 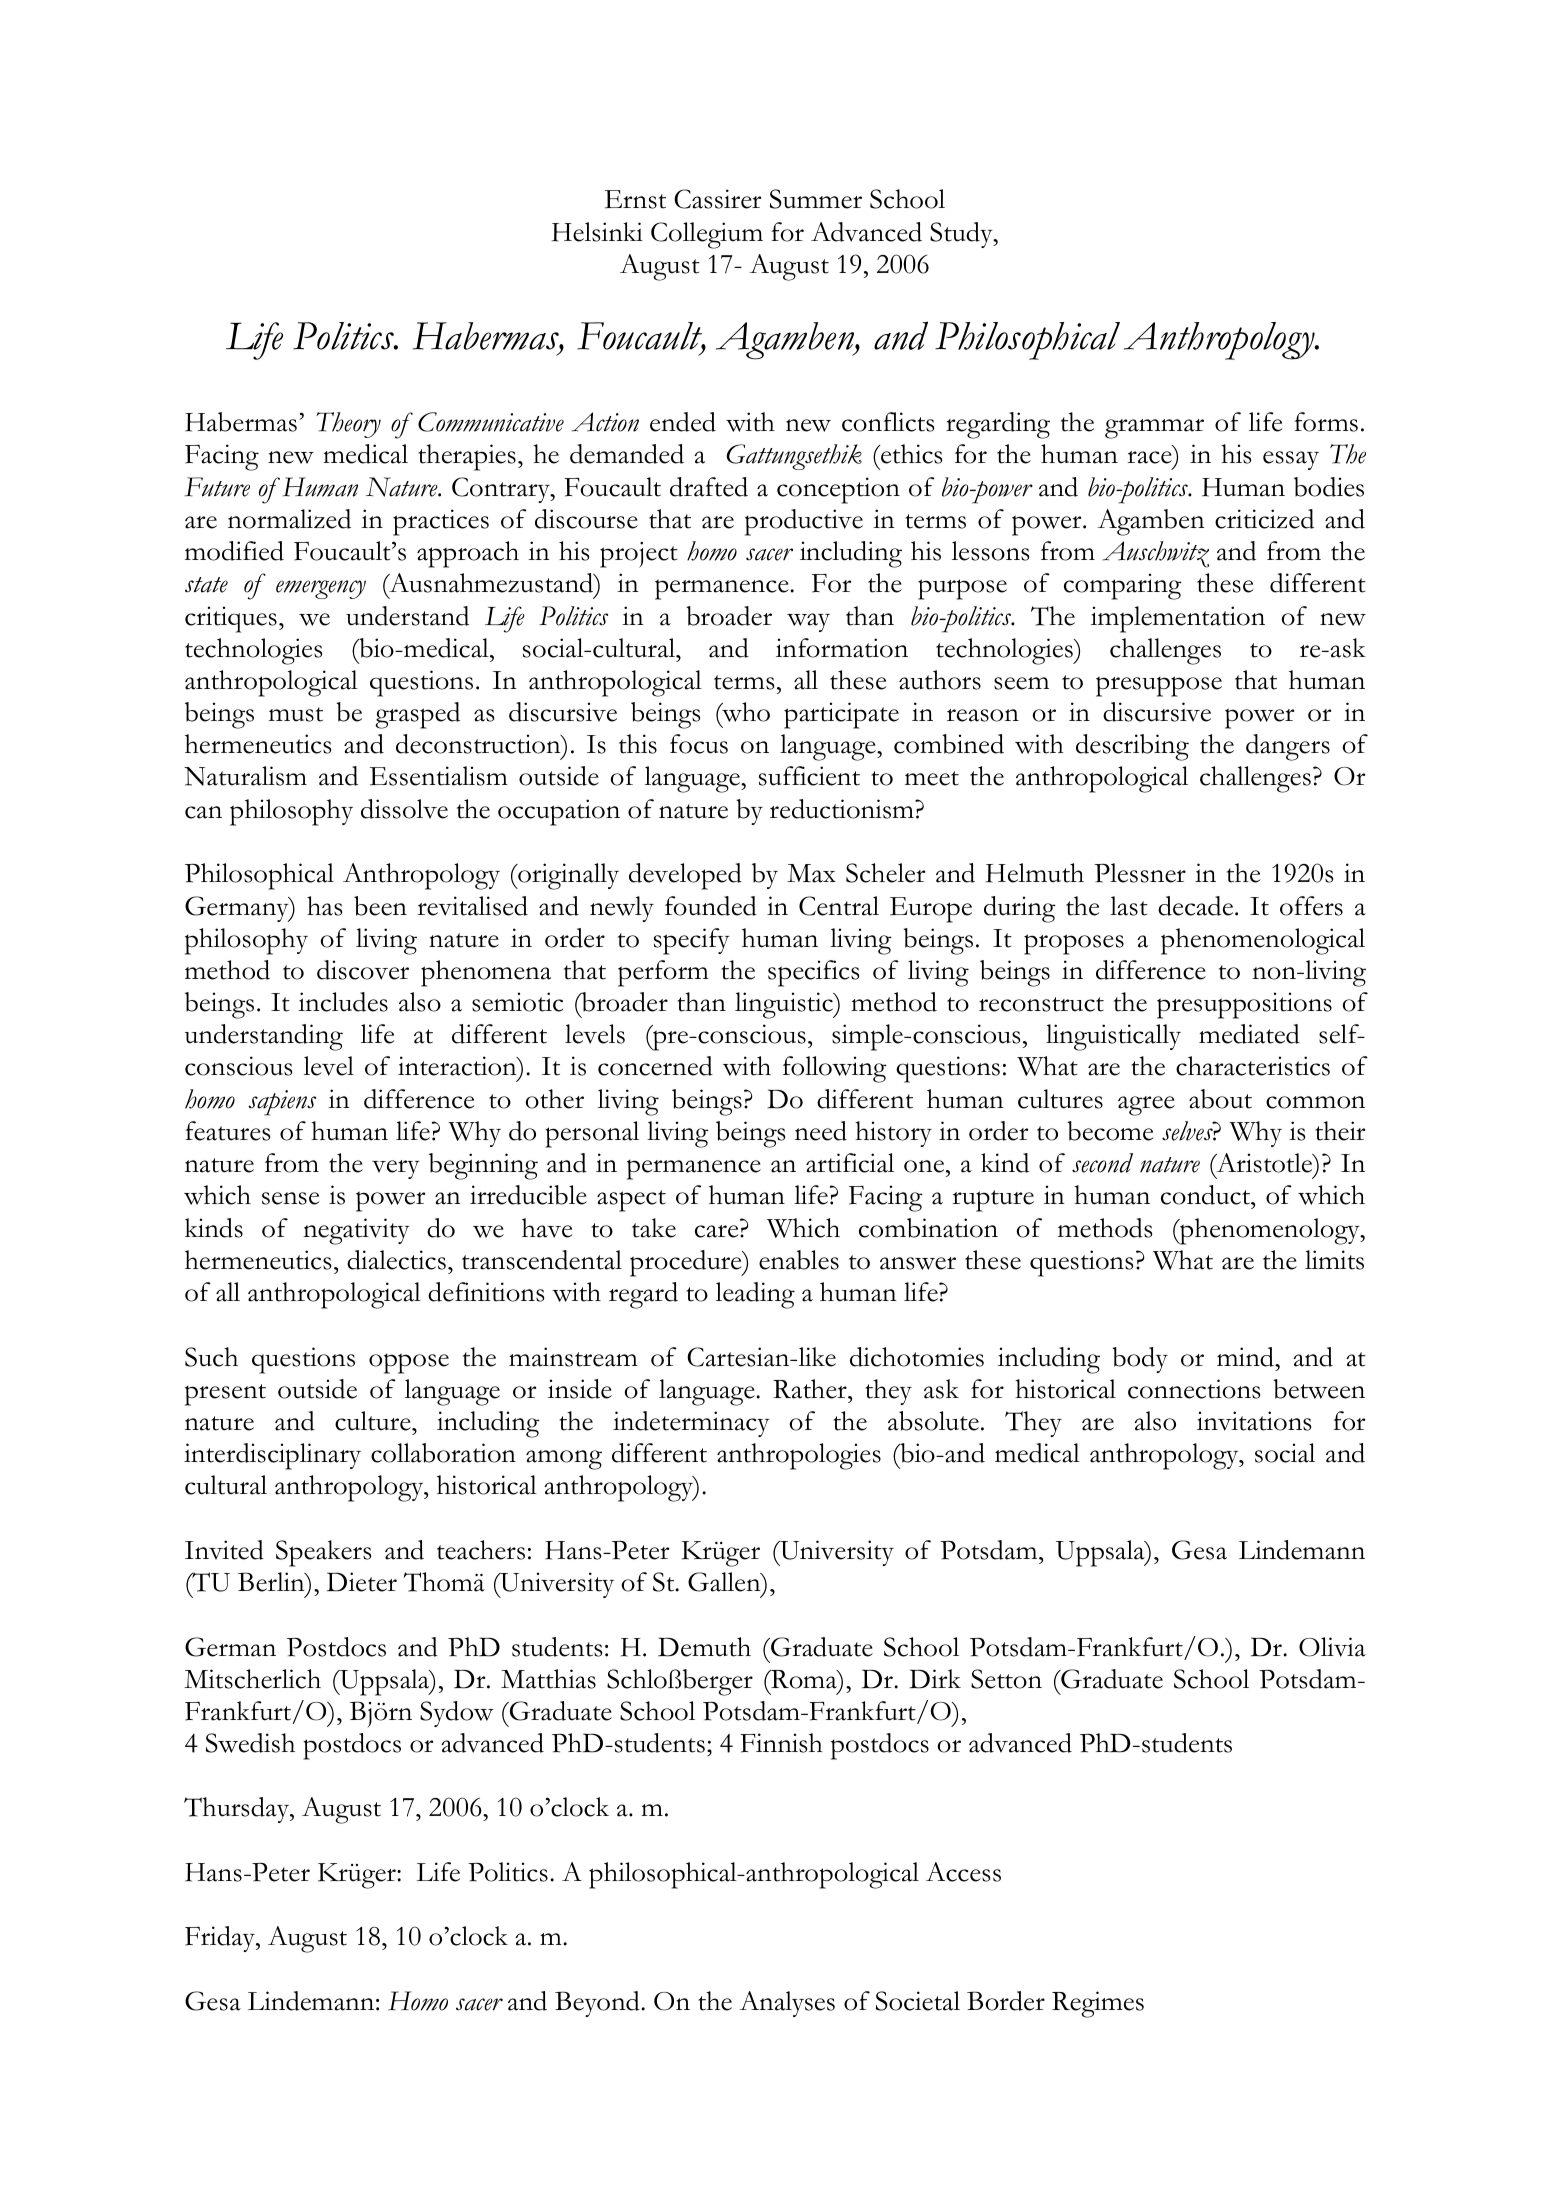 I want to click on way, so click(x=808, y=622).
